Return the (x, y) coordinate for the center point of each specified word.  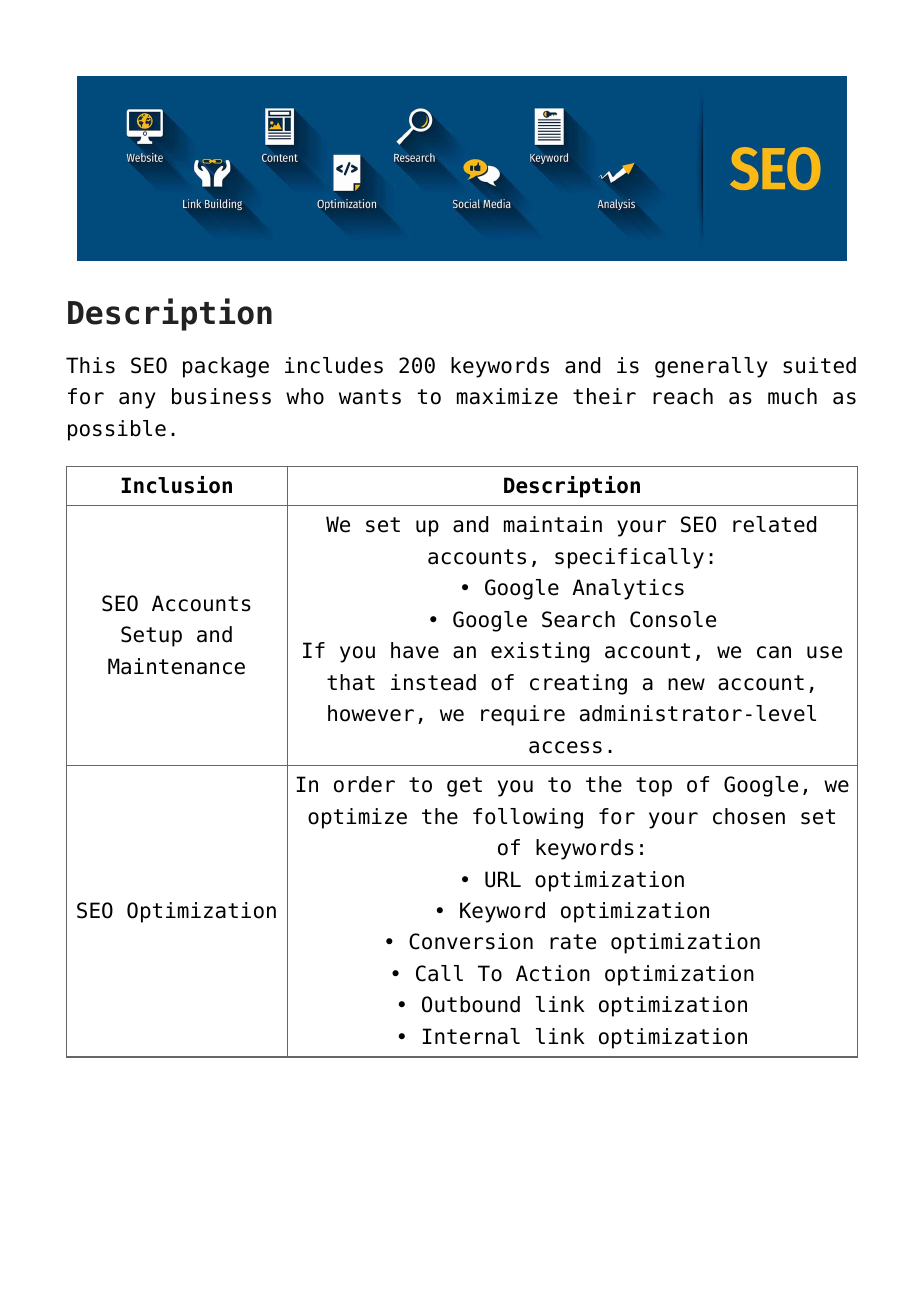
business (221, 396)
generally (711, 367)
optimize (357, 818)
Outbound (471, 1004)
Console (673, 619)
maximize (507, 396)
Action (553, 973)
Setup (151, 636)
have (415, 650)
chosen (749, 816)
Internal (471, 1036)
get (464, 787)
